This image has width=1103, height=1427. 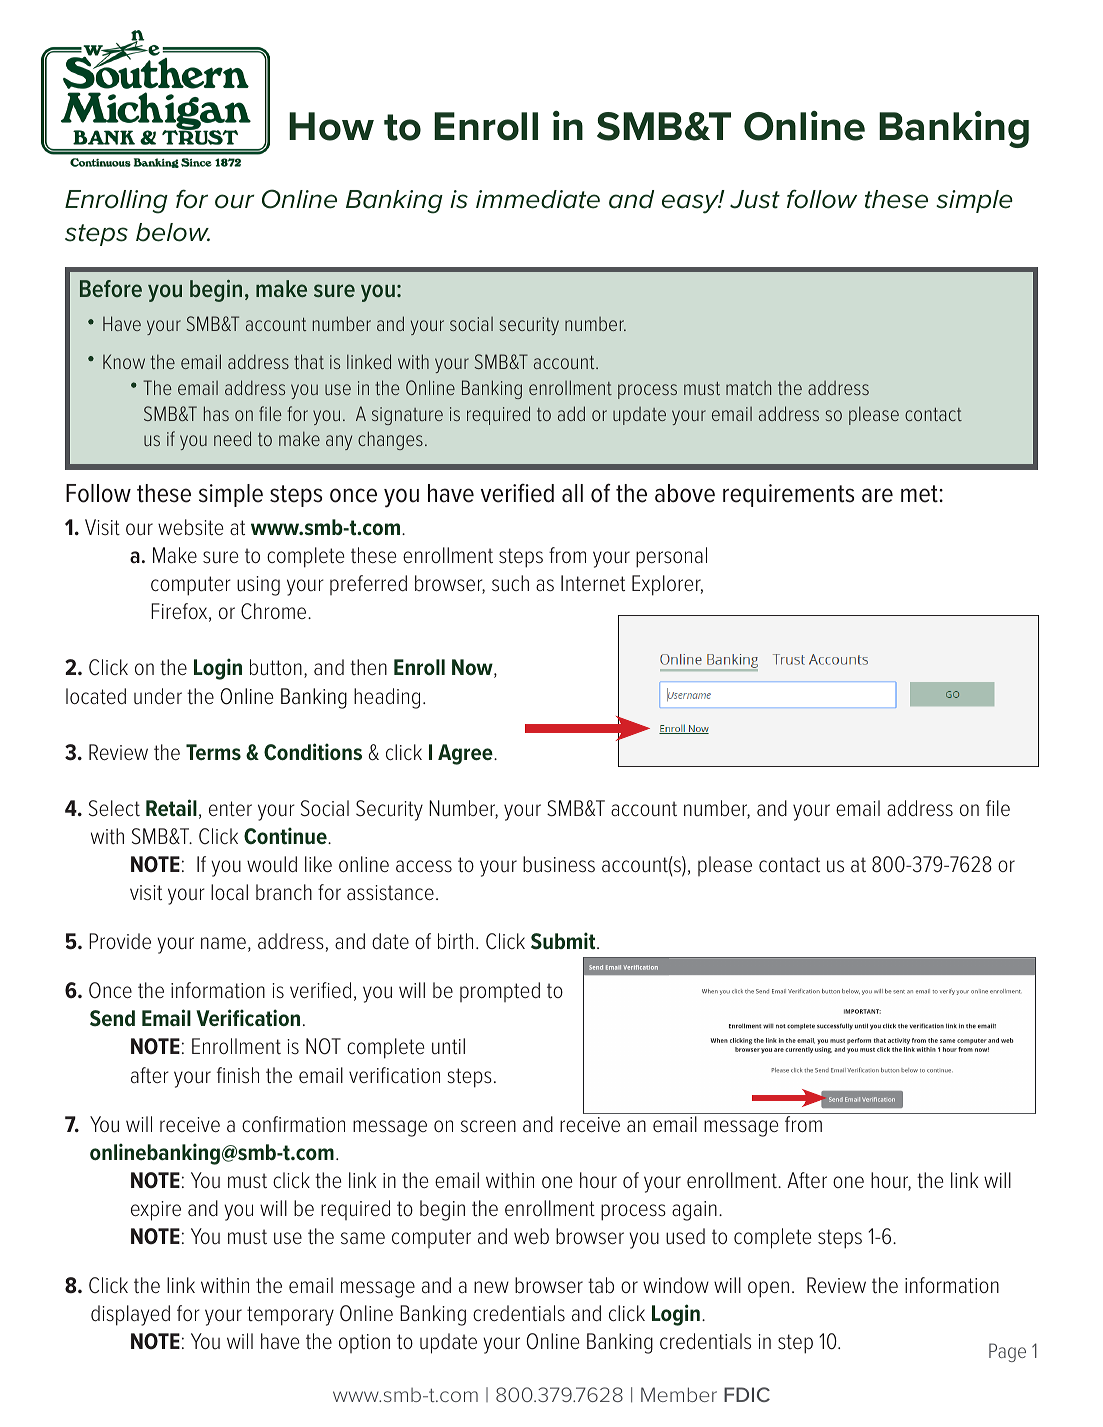 What do you see at coordinates (510, 583) in the image?
I see `such` at bounding box center [510, 583].
